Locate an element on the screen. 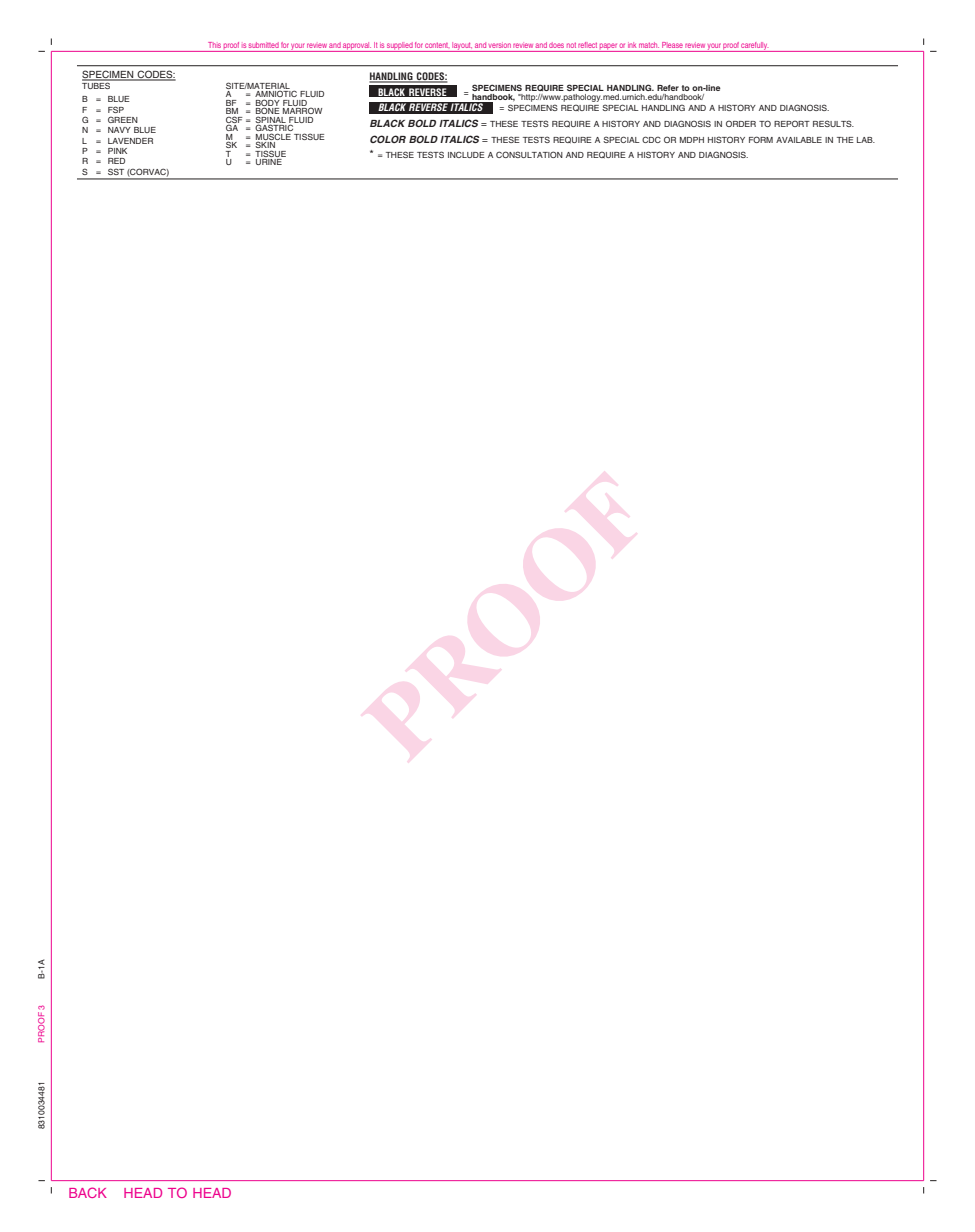 Image resolution: width=975 pixels, height=1232 pixels. SST is located at coordinates (116, 171).
